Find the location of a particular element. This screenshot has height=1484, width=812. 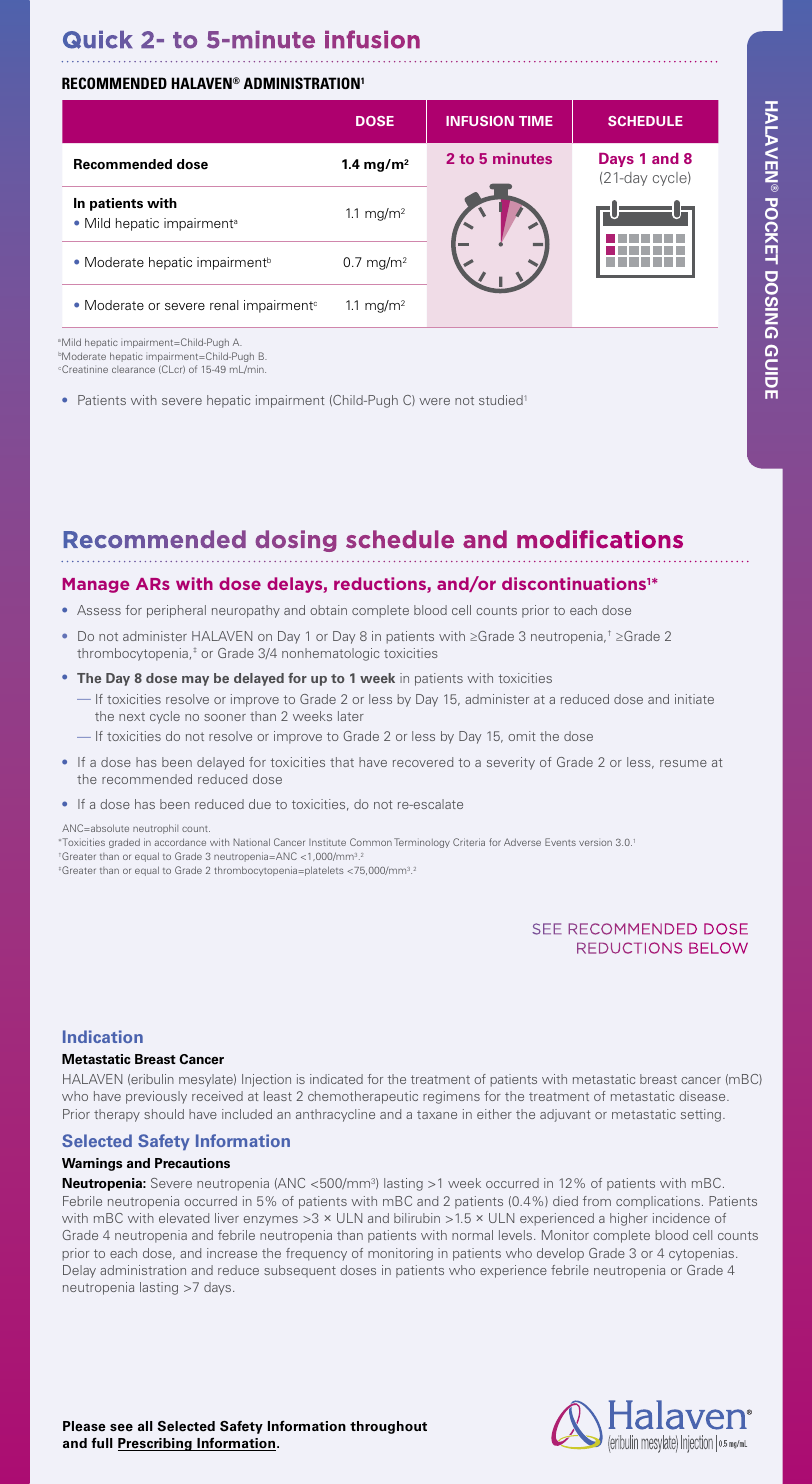

next is located at coordinates (132, 716).
